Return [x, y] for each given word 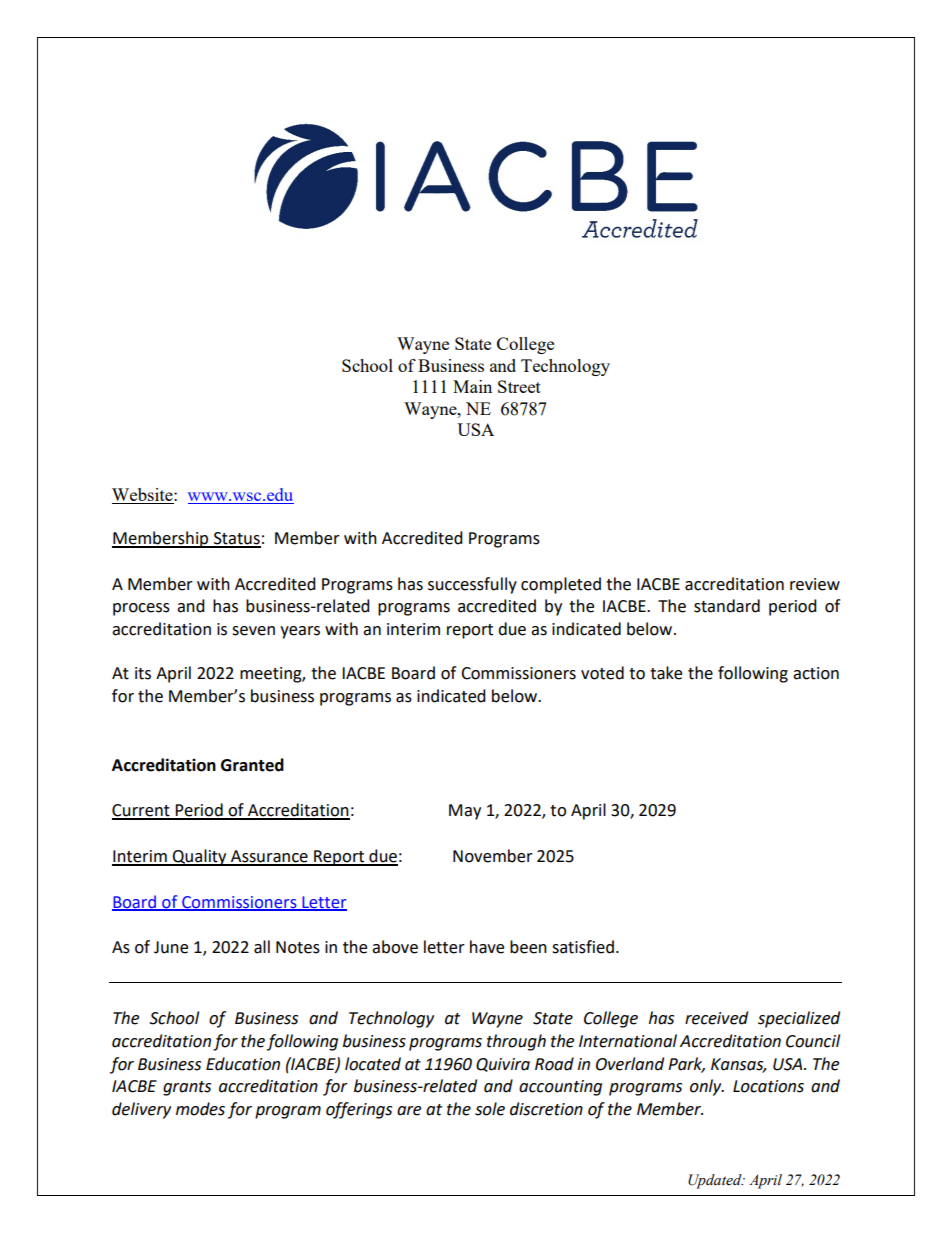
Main [472, 386]
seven [253, 631]
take [666, 673]
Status [236, 539]
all [262, 947]
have [487, 947]
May [465, 812]
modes [200, 1109]
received [716, 1018]
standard [727, 606]
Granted [252, 765]
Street [519, 386]
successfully [472, 585]
